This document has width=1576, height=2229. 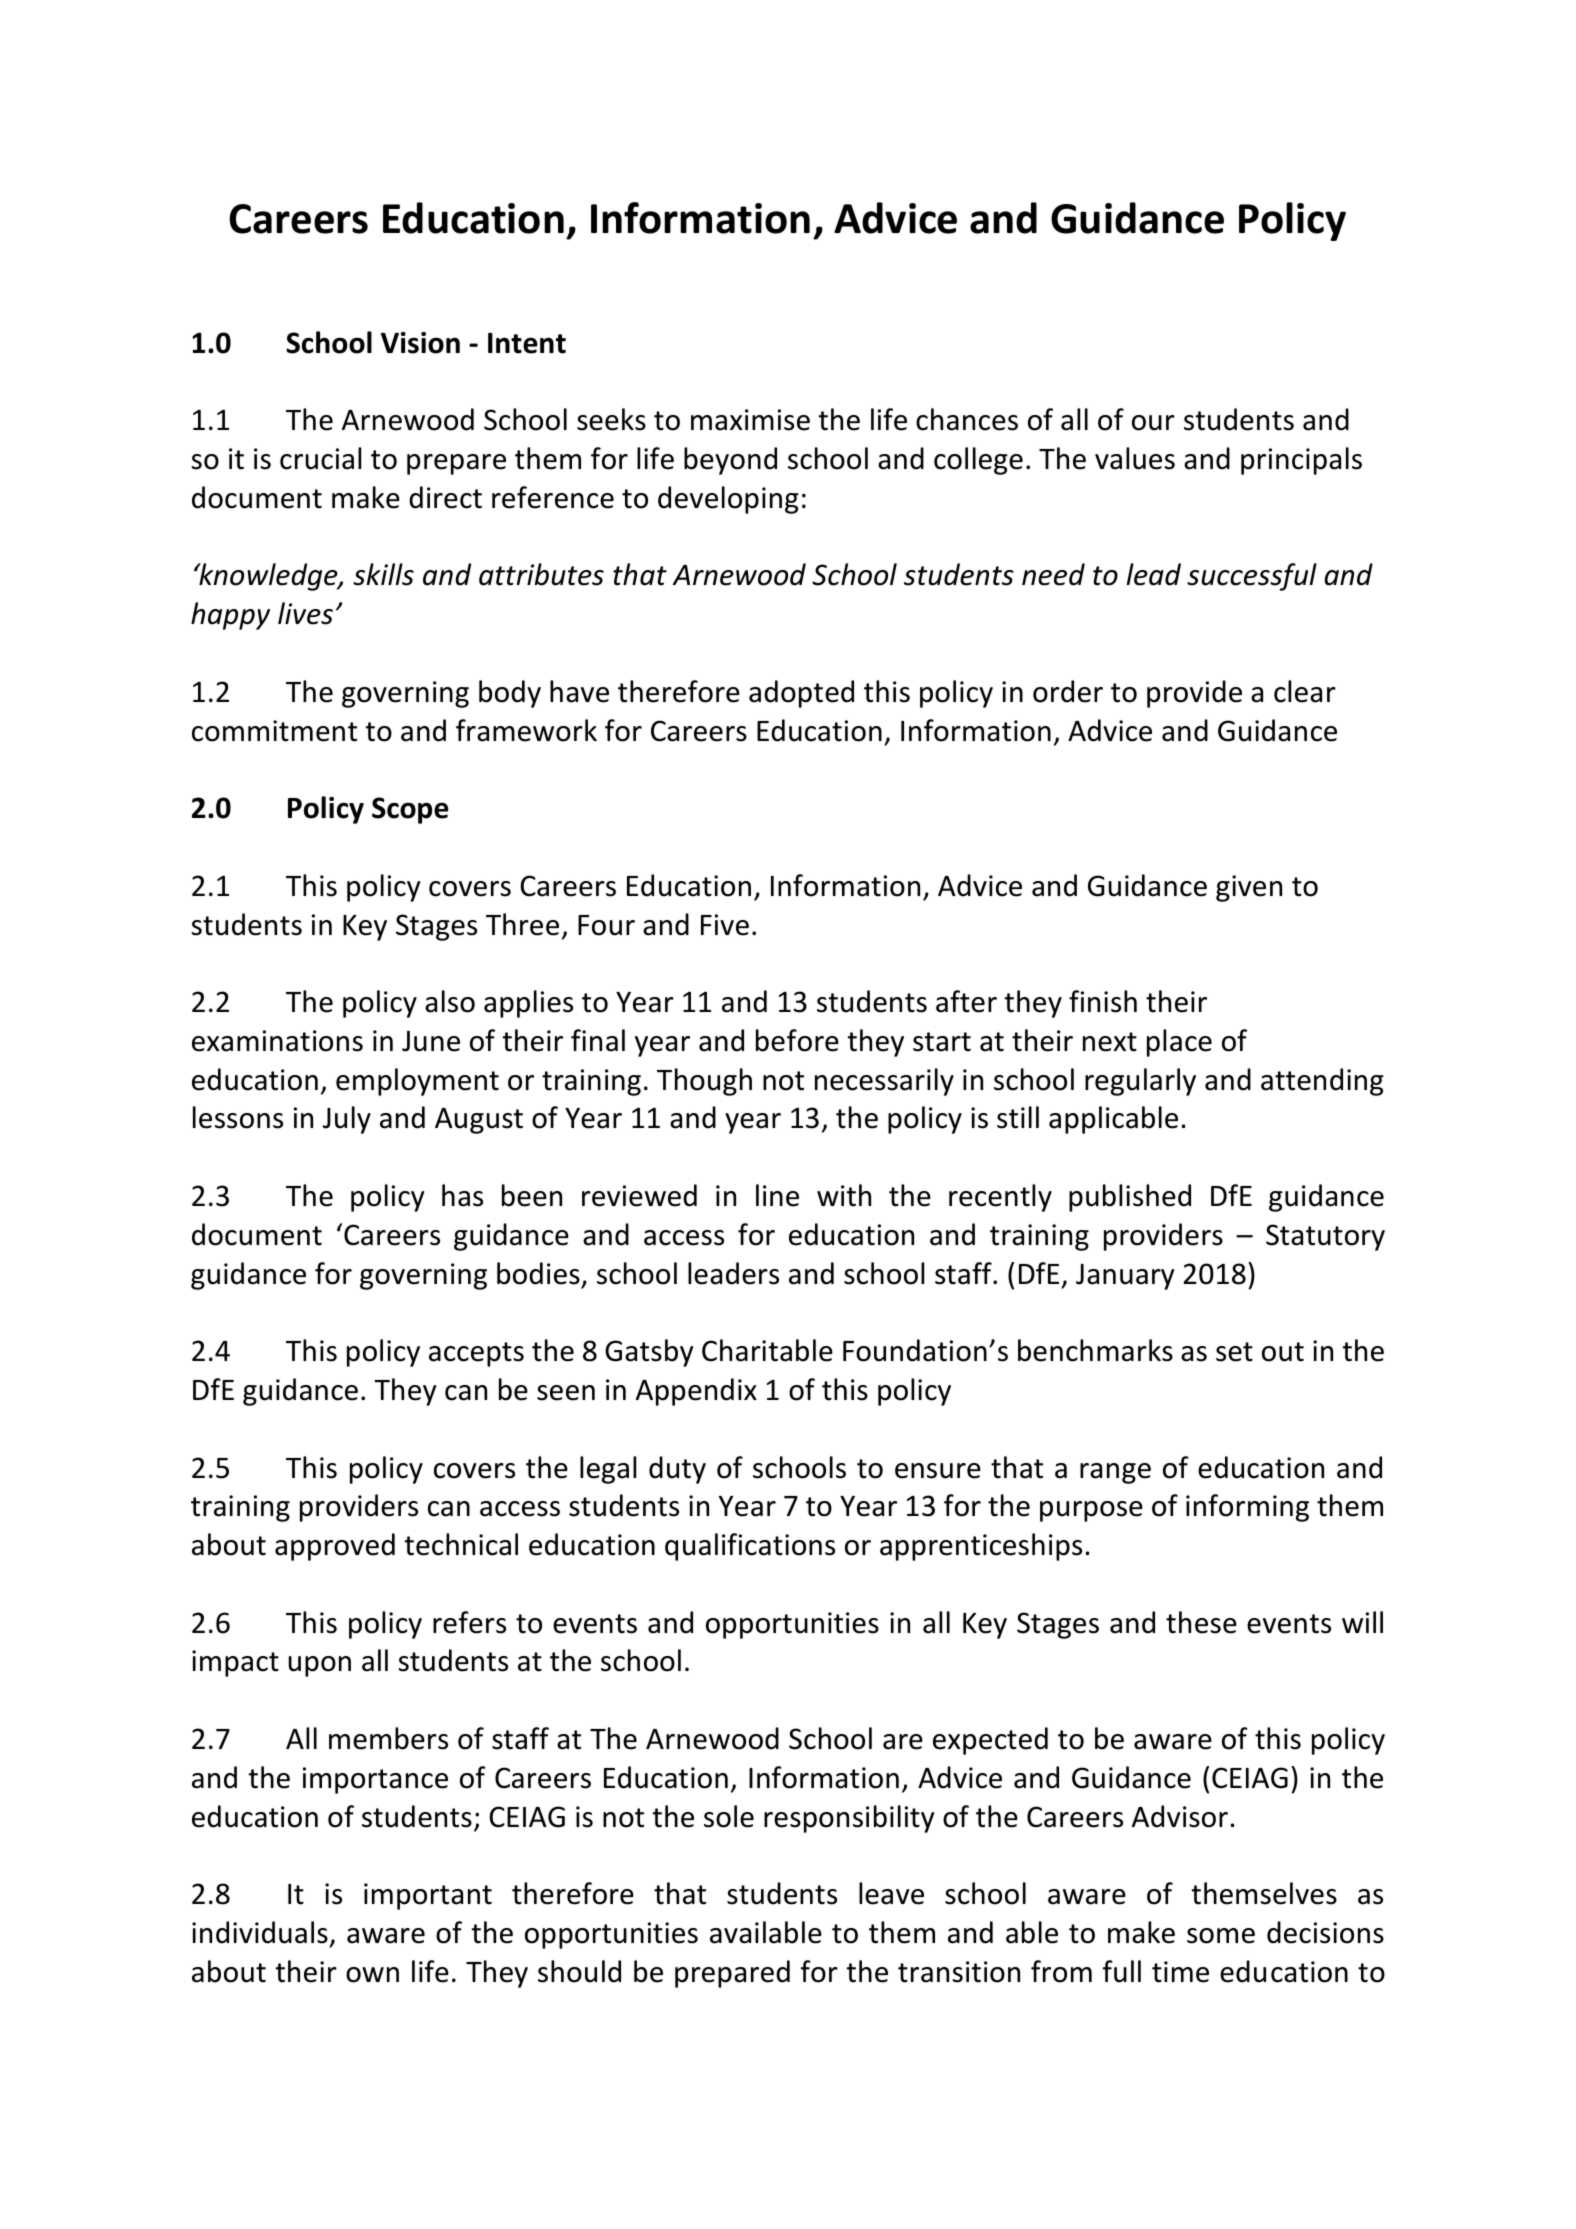 What do you see at coordinates (750, 420) in the document?
I see `maximise` at bounding box center [750, 420].
